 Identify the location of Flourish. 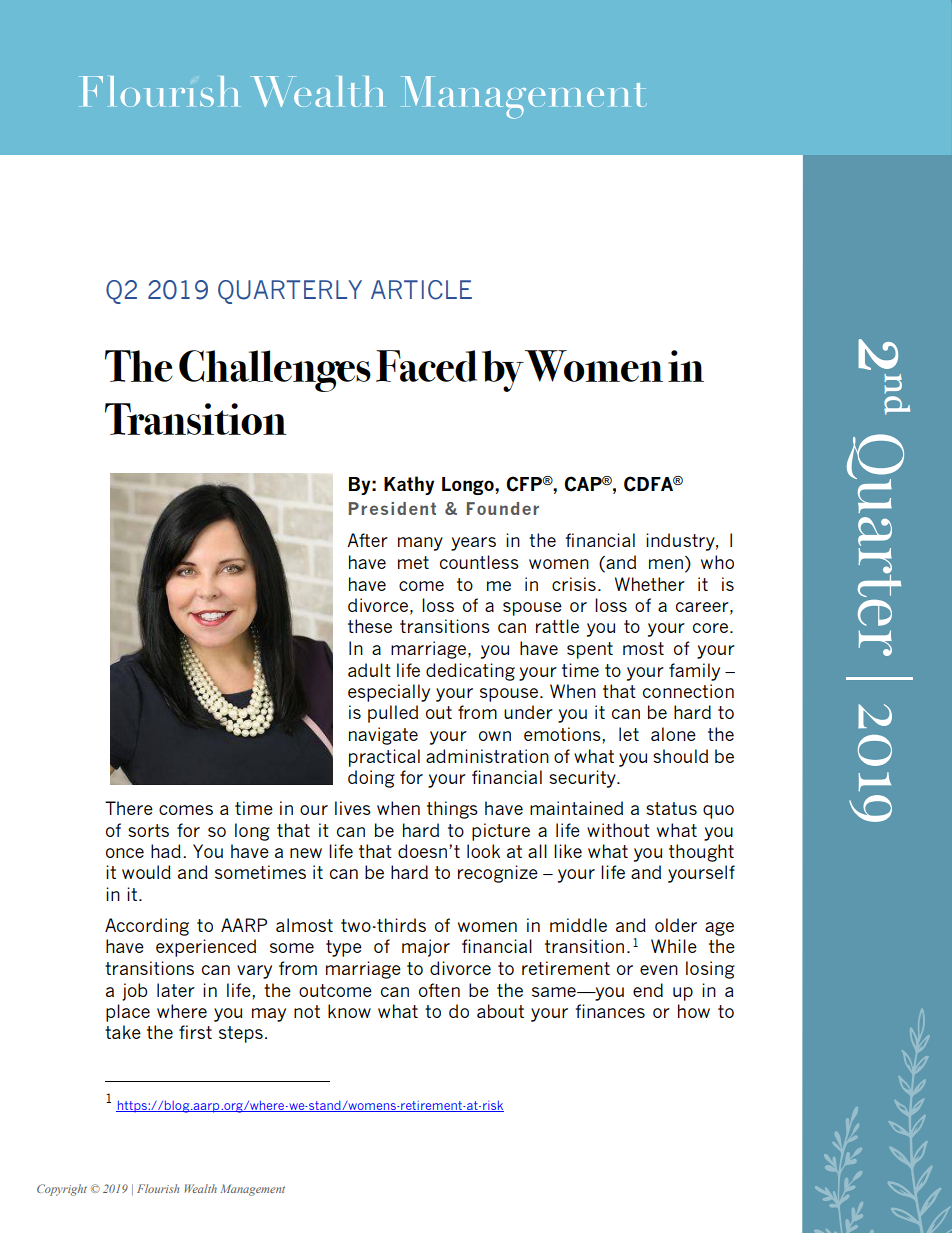
(158, 1188).
